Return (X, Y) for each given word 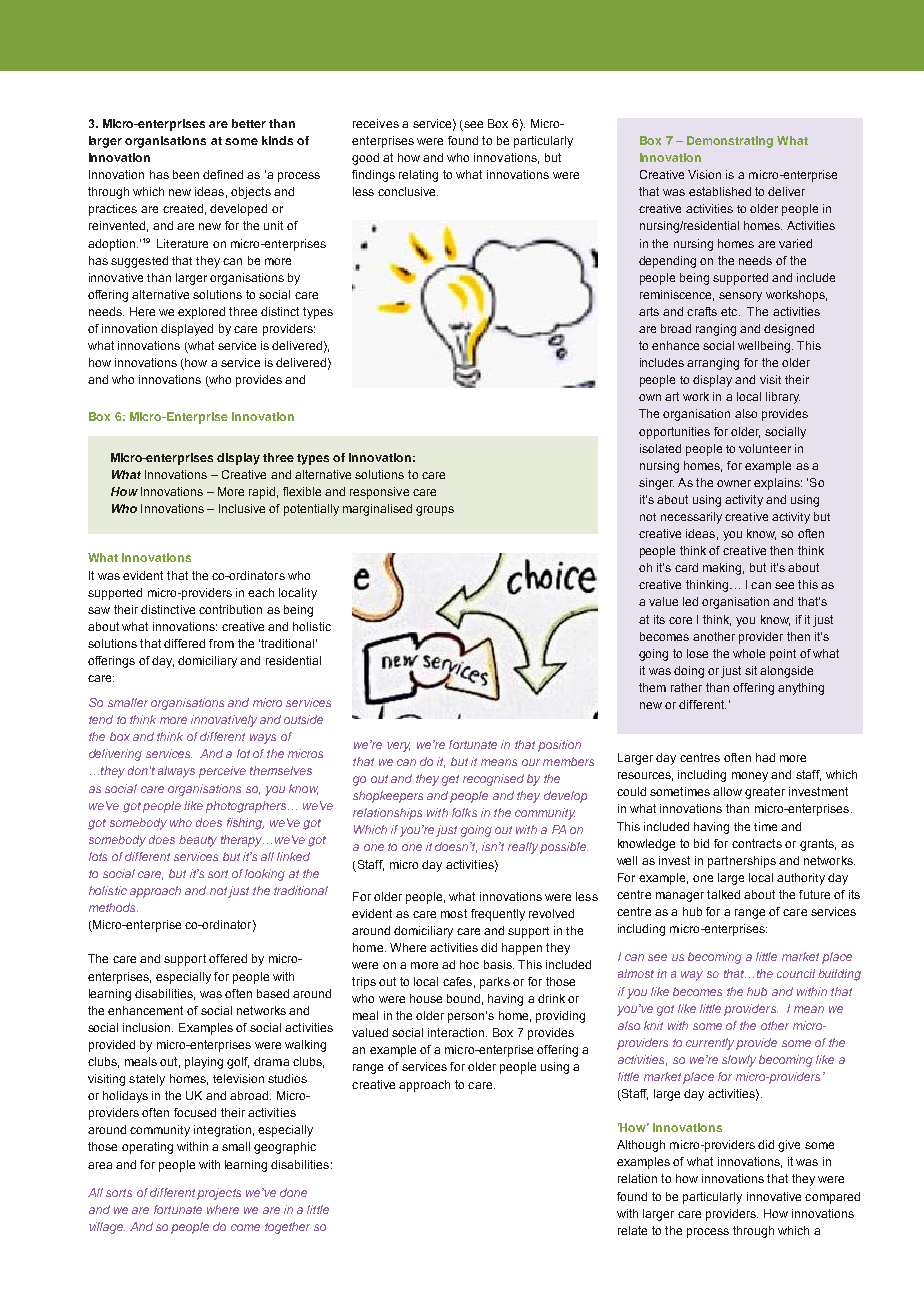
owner (734, 483)
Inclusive (242, 508)
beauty (198, 841)
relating (418, 176)
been (186, 174)
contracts (757, 843)
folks (464, 812)
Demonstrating (730, 142)
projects (219, 1194)
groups (435, 511)
